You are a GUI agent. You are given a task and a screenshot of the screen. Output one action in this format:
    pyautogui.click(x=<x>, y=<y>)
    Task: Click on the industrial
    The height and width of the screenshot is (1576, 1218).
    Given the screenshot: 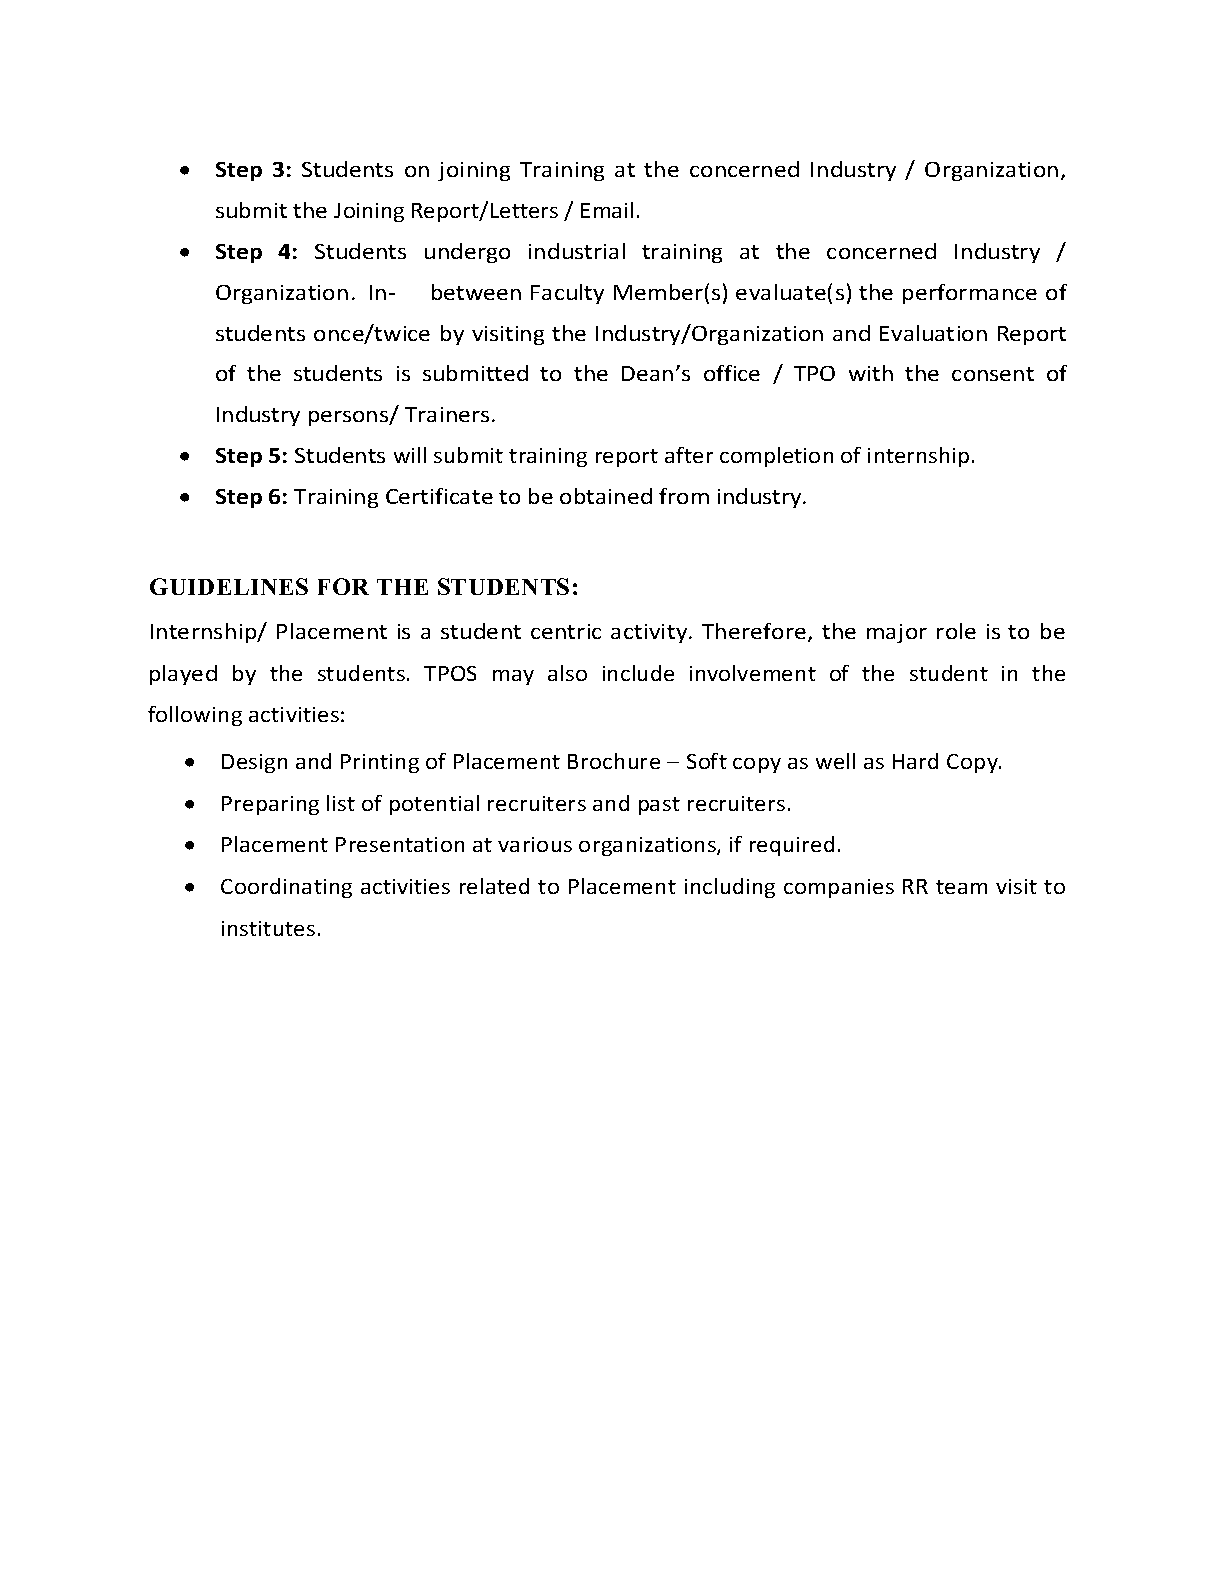 What is the action you would take?
    pyautogui.click(x=577, y=251)
